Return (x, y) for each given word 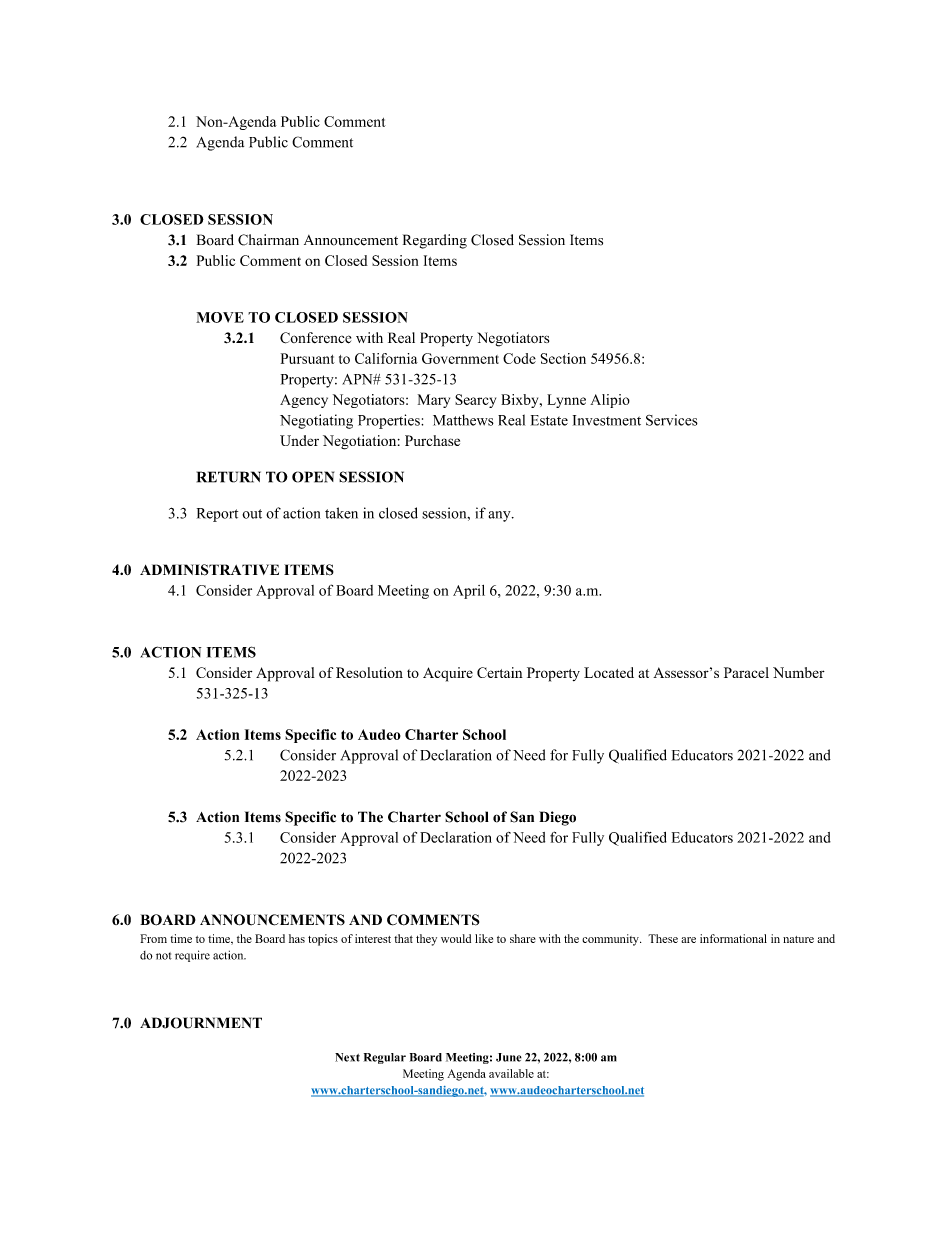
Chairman (268, 240)
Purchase (432, 440)
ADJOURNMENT (201, 1023)
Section (563, 358)
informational (733, 938)
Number (799, 672)
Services (672, 420)
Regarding (435, 241)
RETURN (229, 477)
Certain (500, 672)
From (153, 938)
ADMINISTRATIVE (209, 570)
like (484, 938)
